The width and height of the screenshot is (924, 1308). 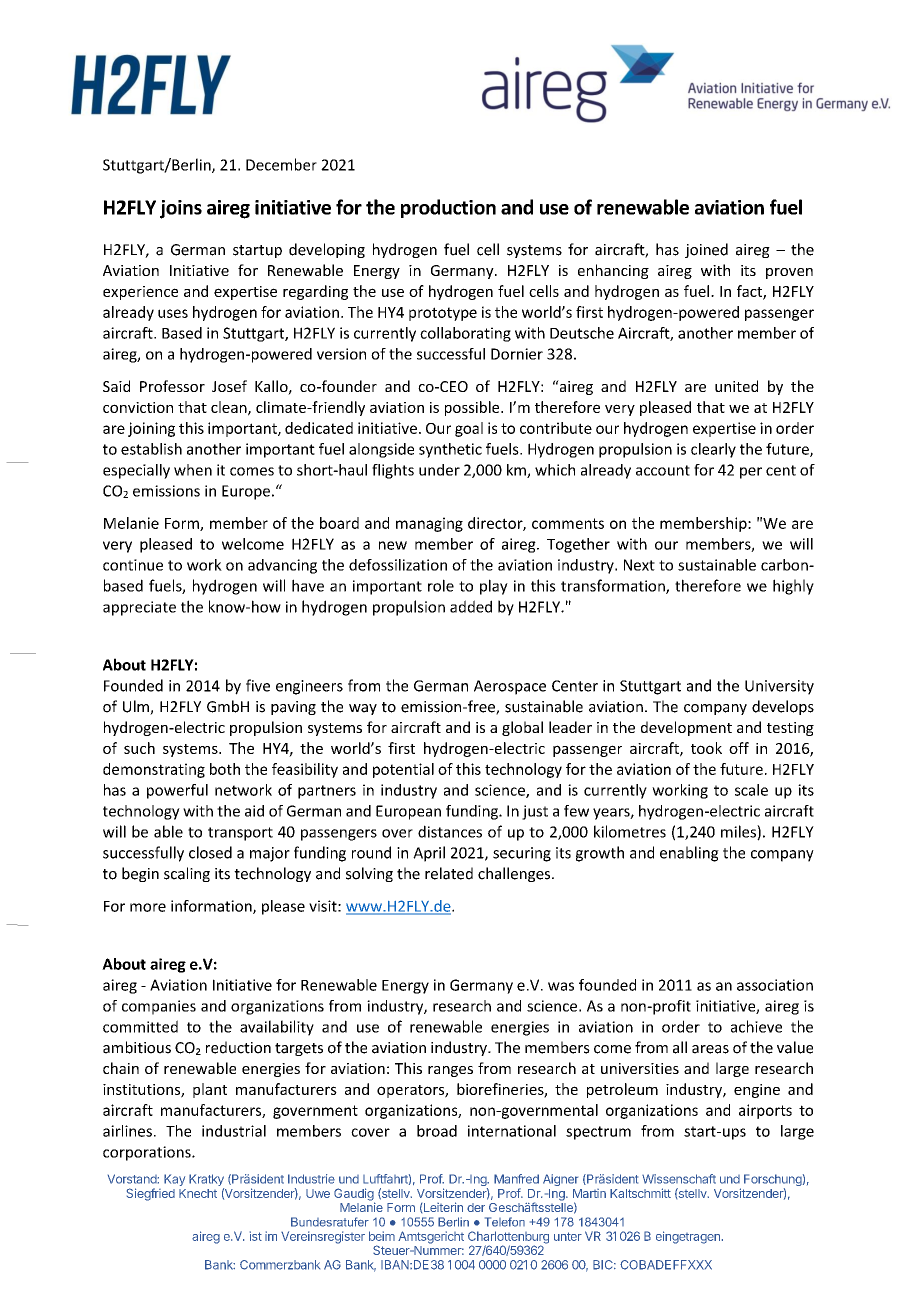 What do you see at coordinates (181, 209) in the screenshot?
I see `joins` at bounding box center [181, 209].
